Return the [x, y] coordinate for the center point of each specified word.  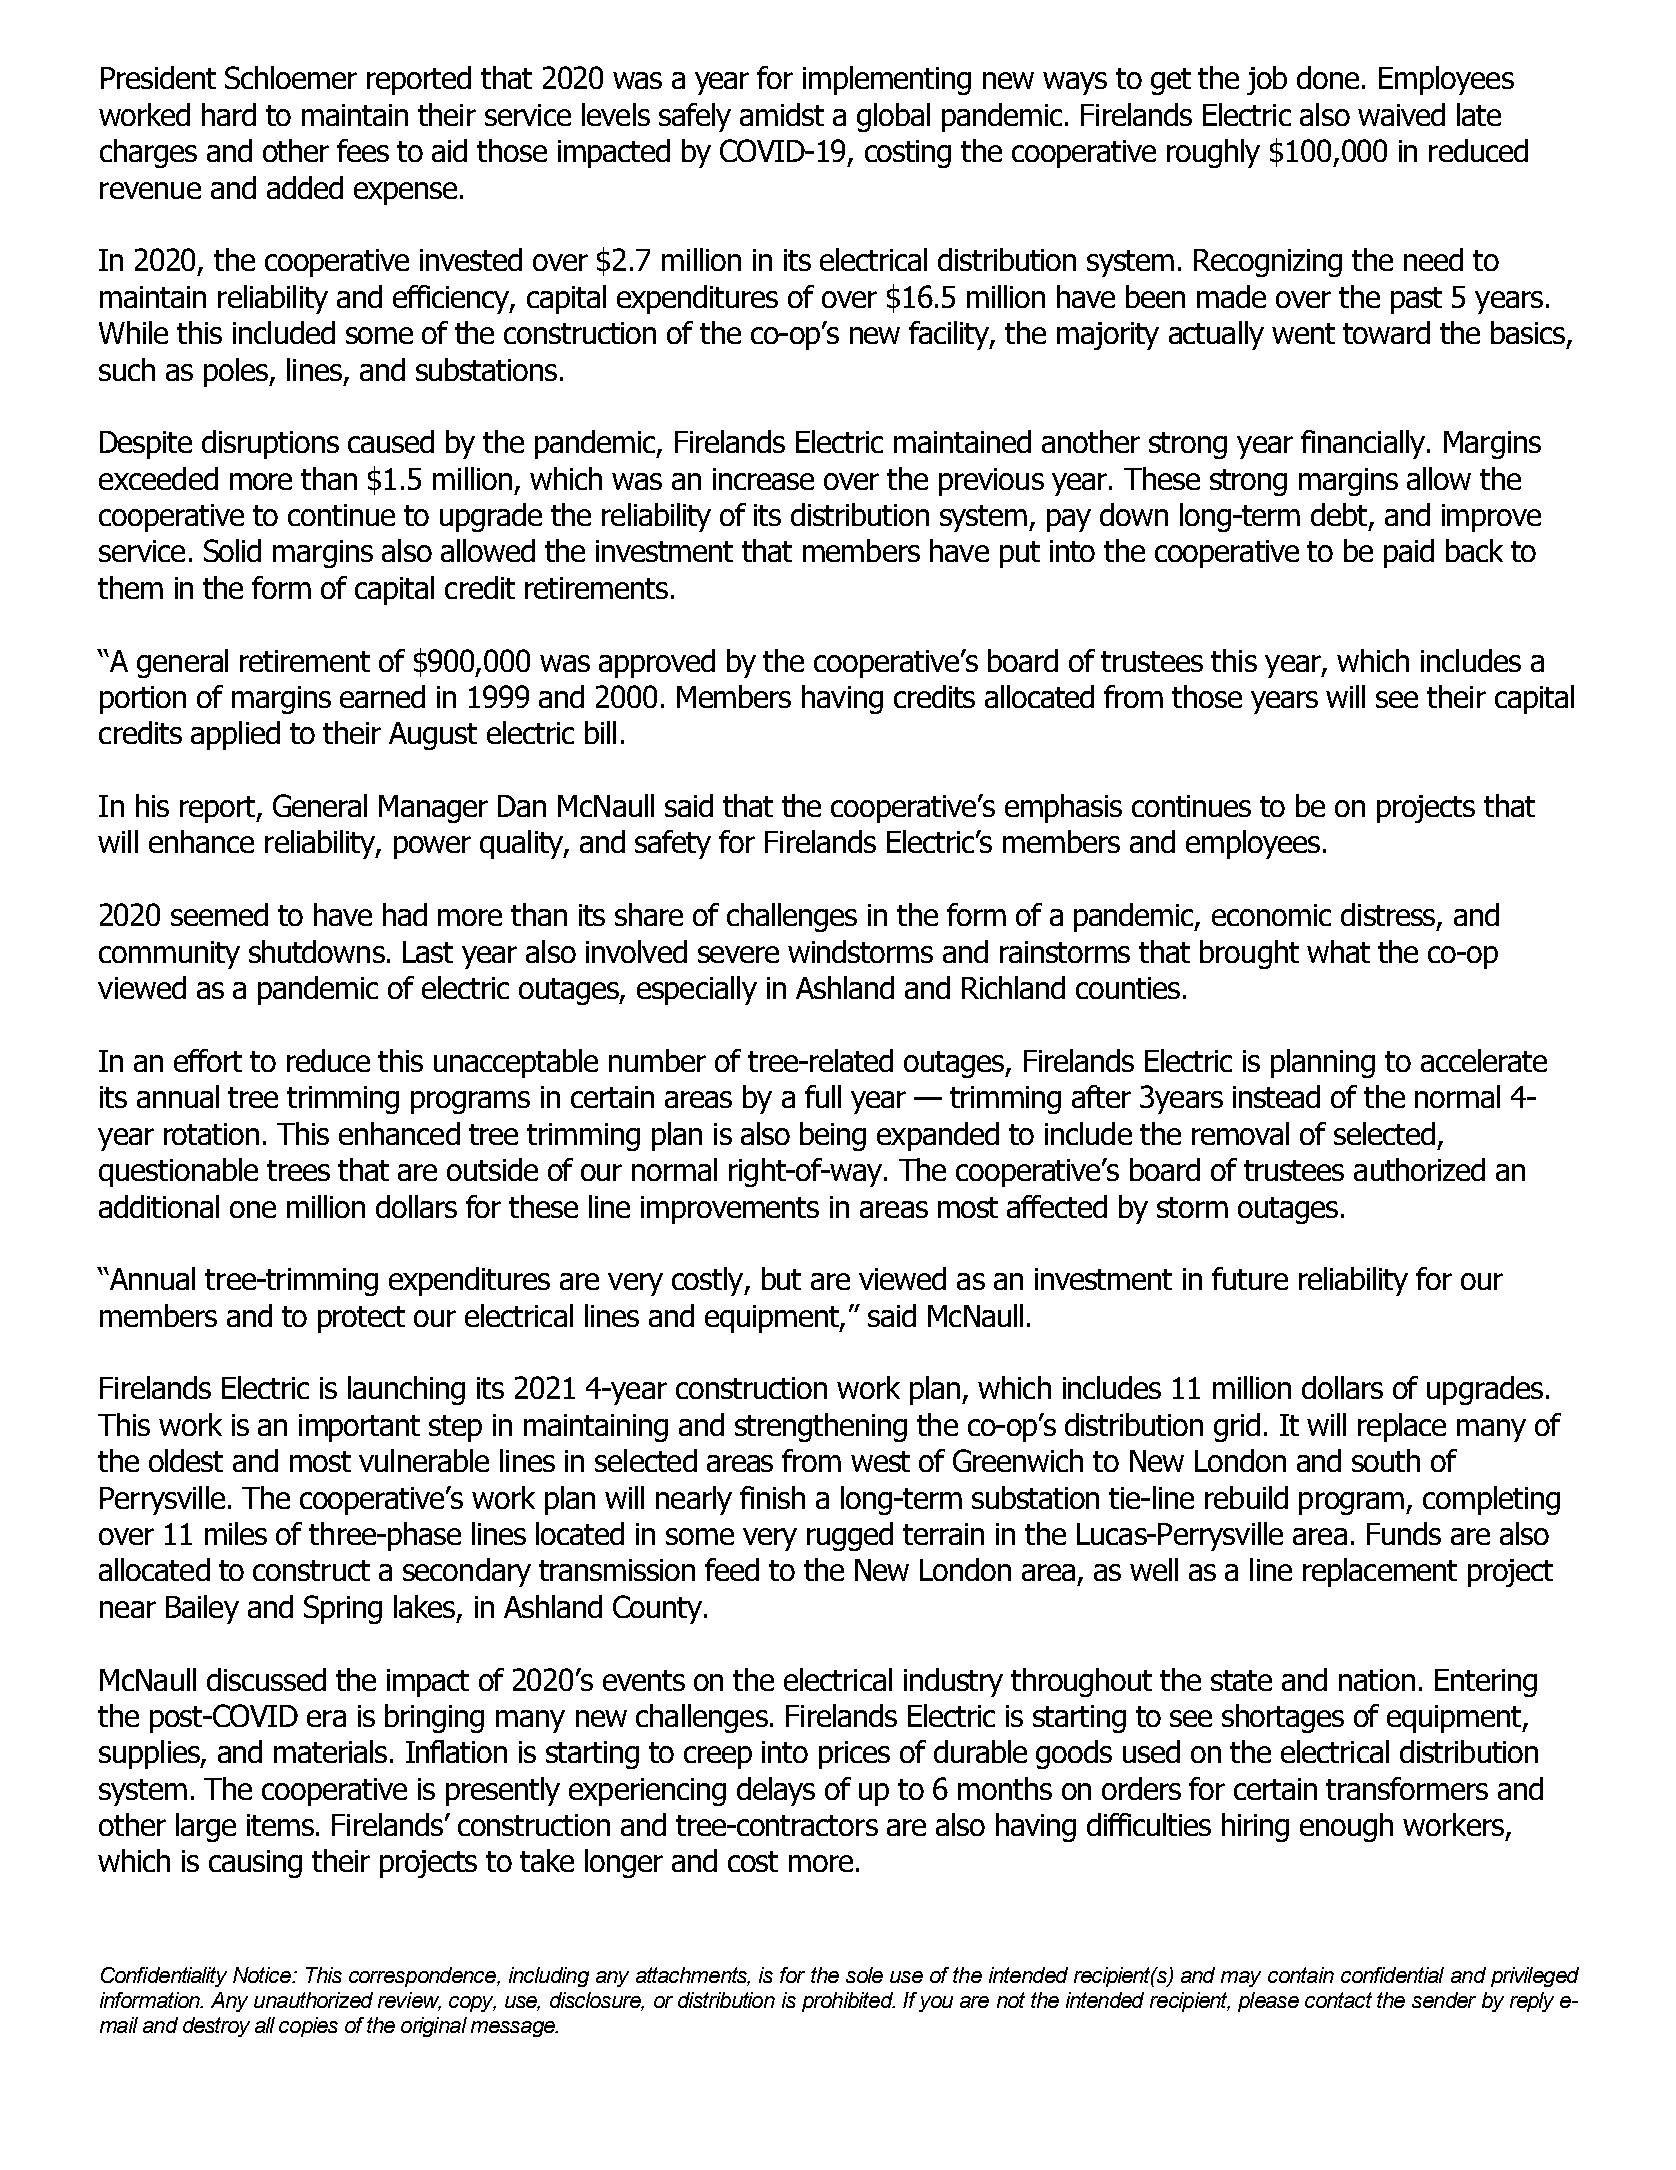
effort [208, 1060]
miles [236, 1533]
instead [1276, 1096]
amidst [782, 114]
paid [1409, 553]
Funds [1404, 1533]
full [823, 1096]
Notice [263, 1975]
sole [864, 1975]
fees [363, 150]
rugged [850, 1536]
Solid [232, 550]
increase [763, 479]
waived [1401, 114]
